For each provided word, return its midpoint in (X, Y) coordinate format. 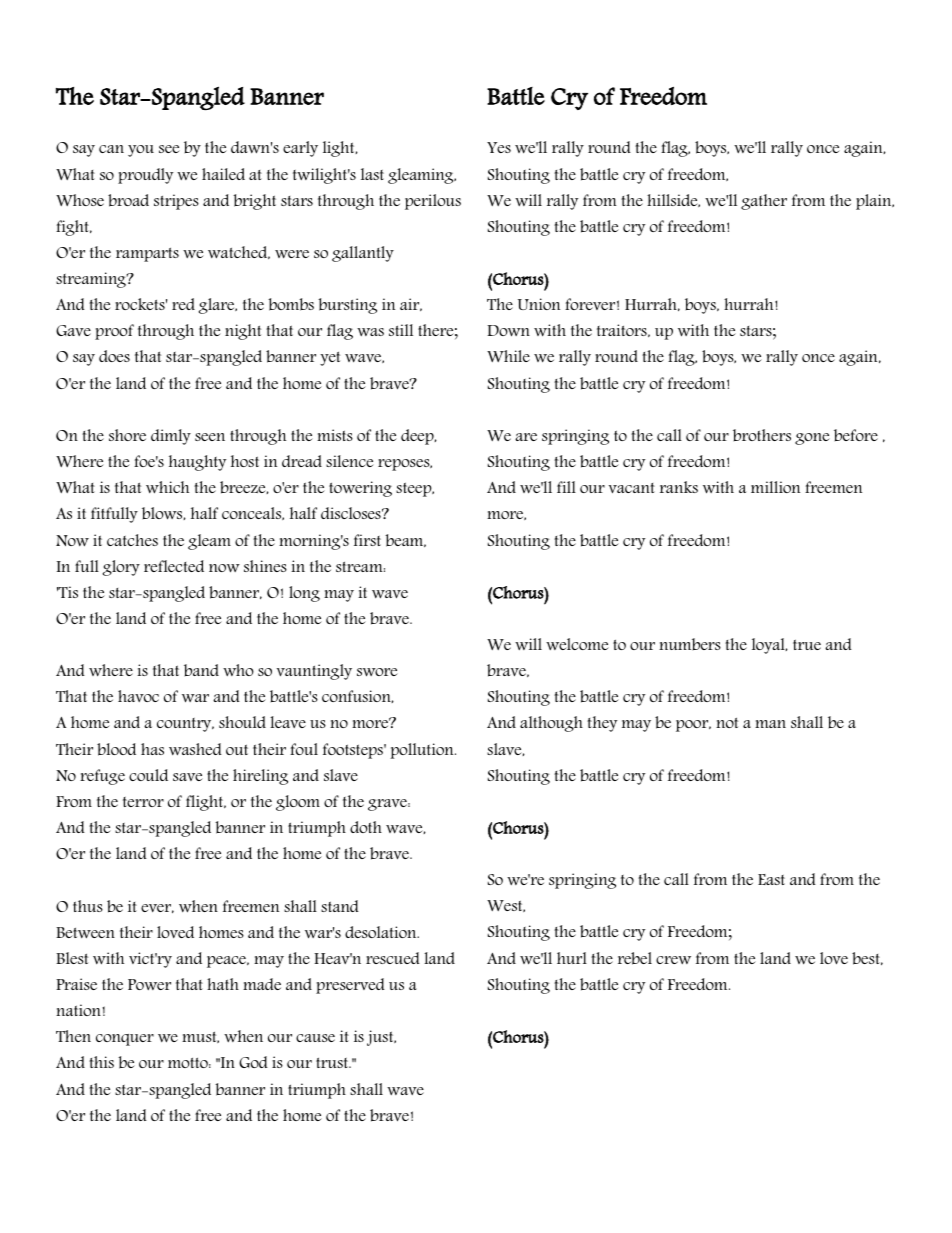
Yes (499, 147)
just (381, 1038)
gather (764, 202)
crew (673, 960)
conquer (125, 1040)
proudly (146, 176)
